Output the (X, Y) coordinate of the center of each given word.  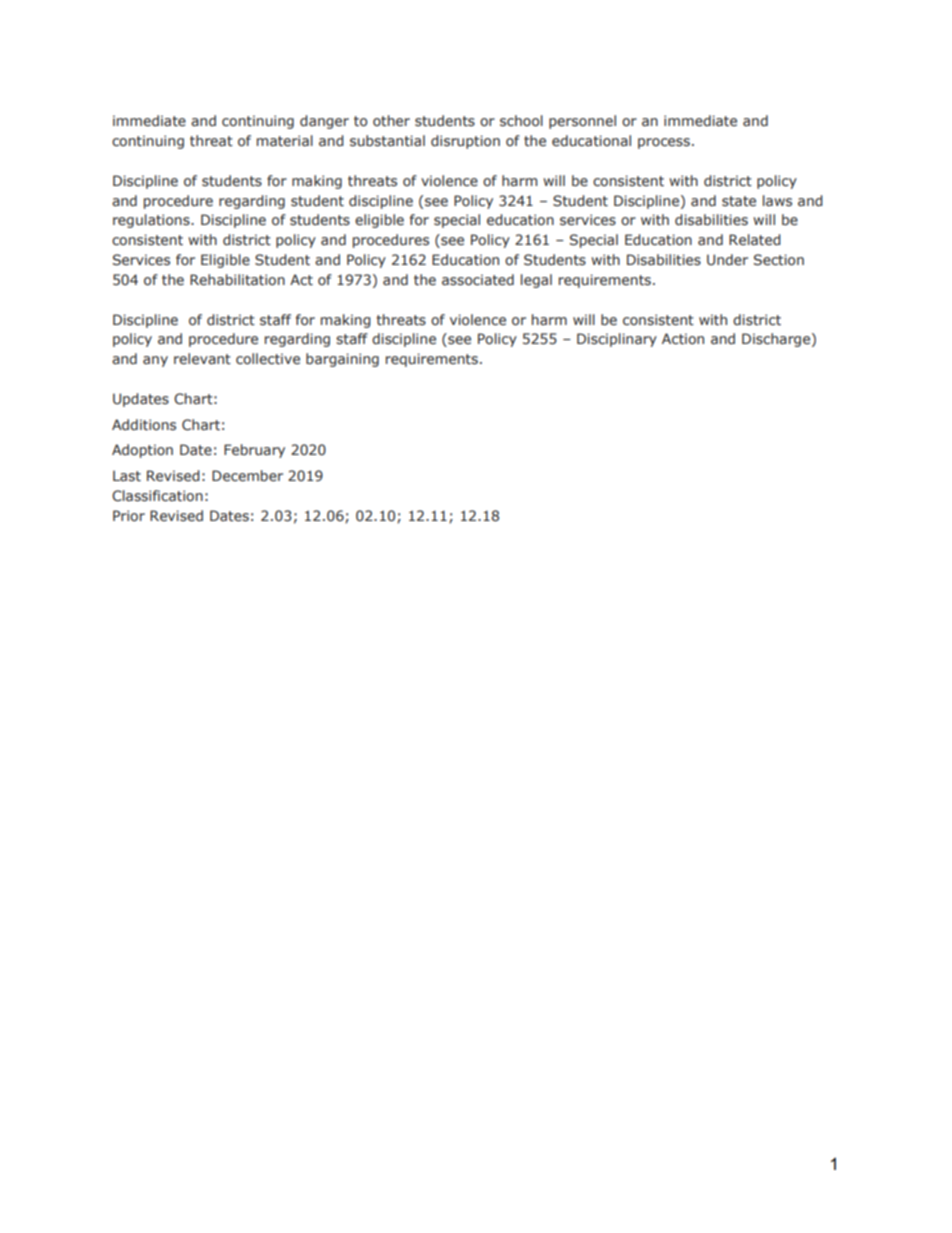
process (664, 143)
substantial (387, 141)
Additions (144, 425)
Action (683, 339)
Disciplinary (617, 340)
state (739, 201)
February (254, 451)
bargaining (342, 360)
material (285, 141)
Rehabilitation (237, 280)
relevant (202, 359)
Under (727, 259)
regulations (152, 221)
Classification (157, 496)
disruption (465, 142)
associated (478, 280)
